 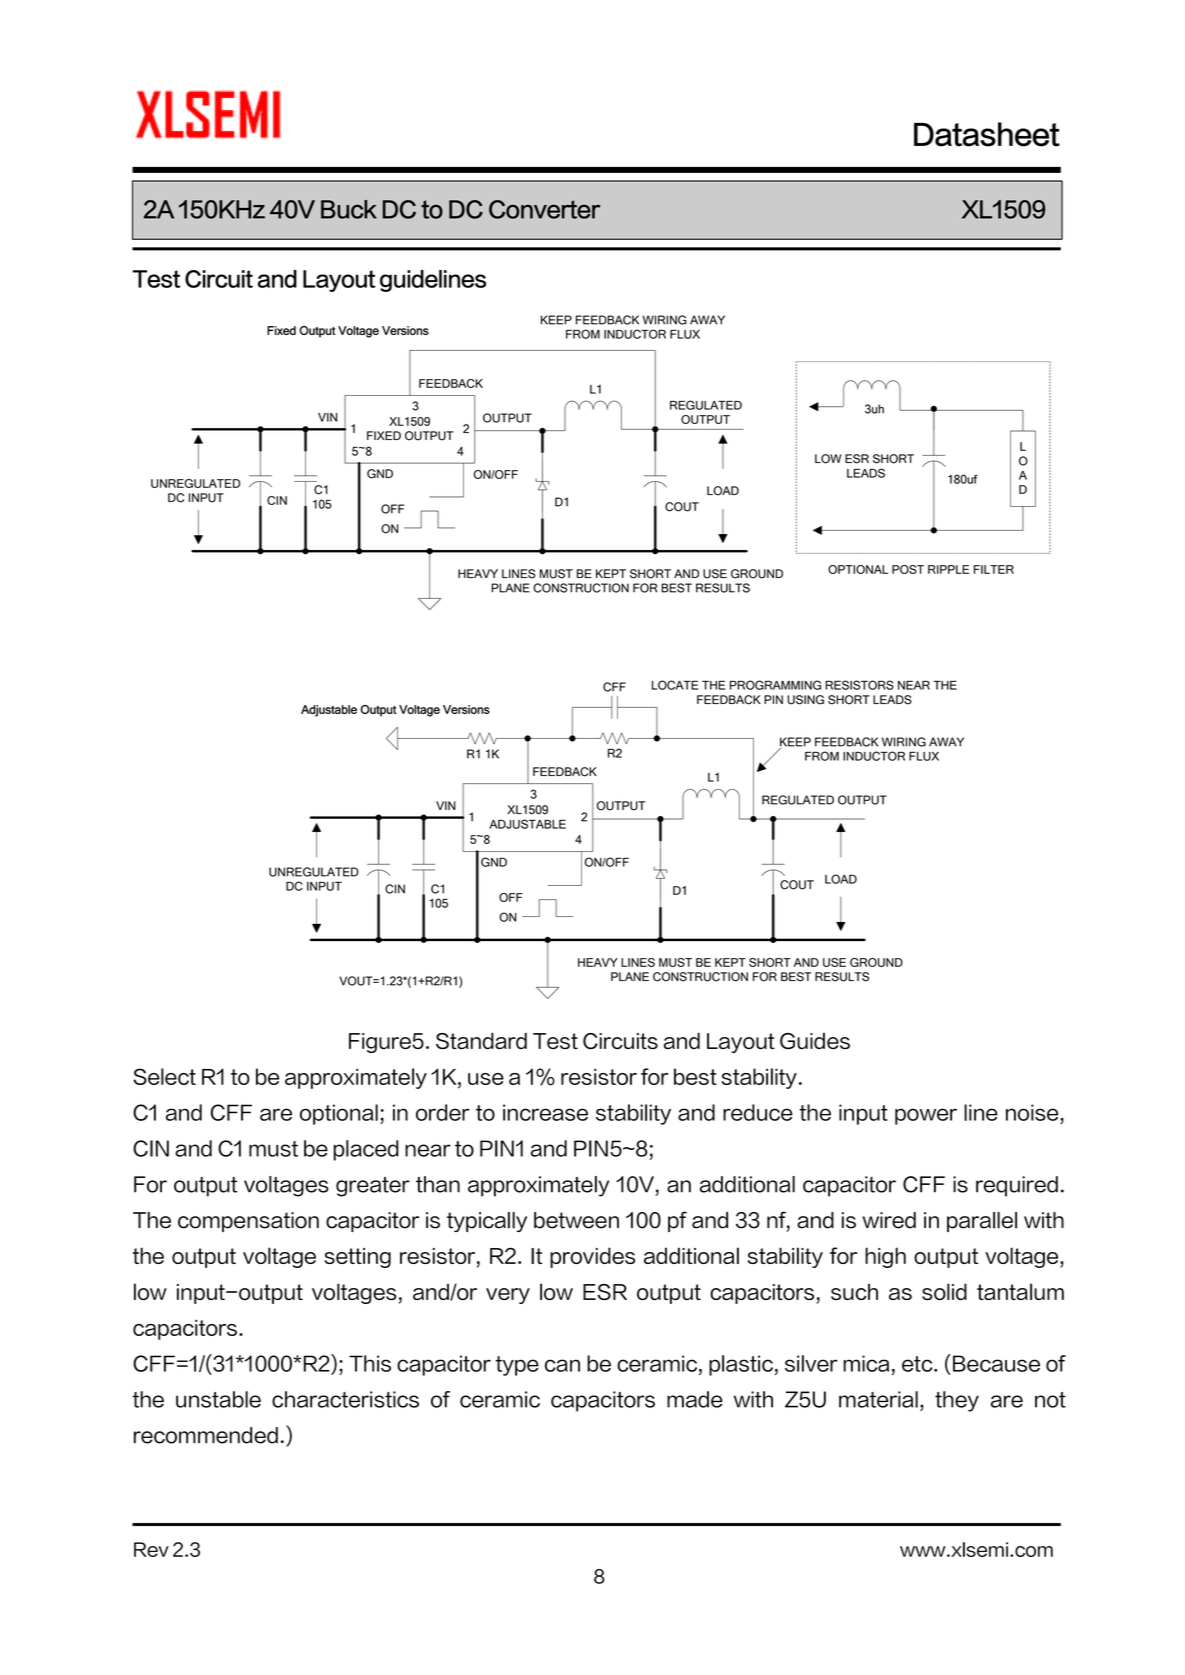 I want to click on RIPPLE, so click(x=948, y=569).
